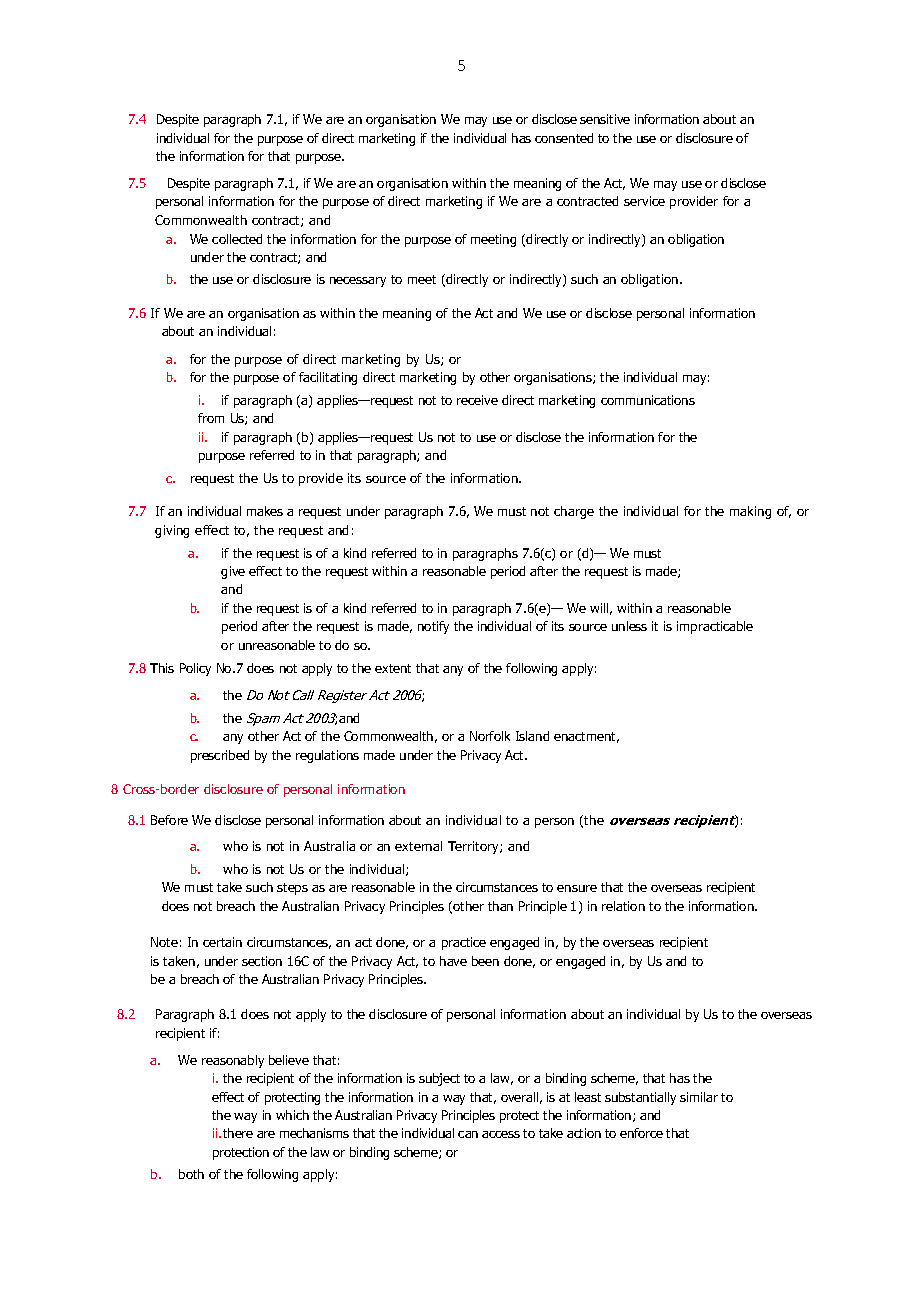  What do you see at coordinates (468, 1134) in the image?
I see `can` at bounding box center [468, 1134].
